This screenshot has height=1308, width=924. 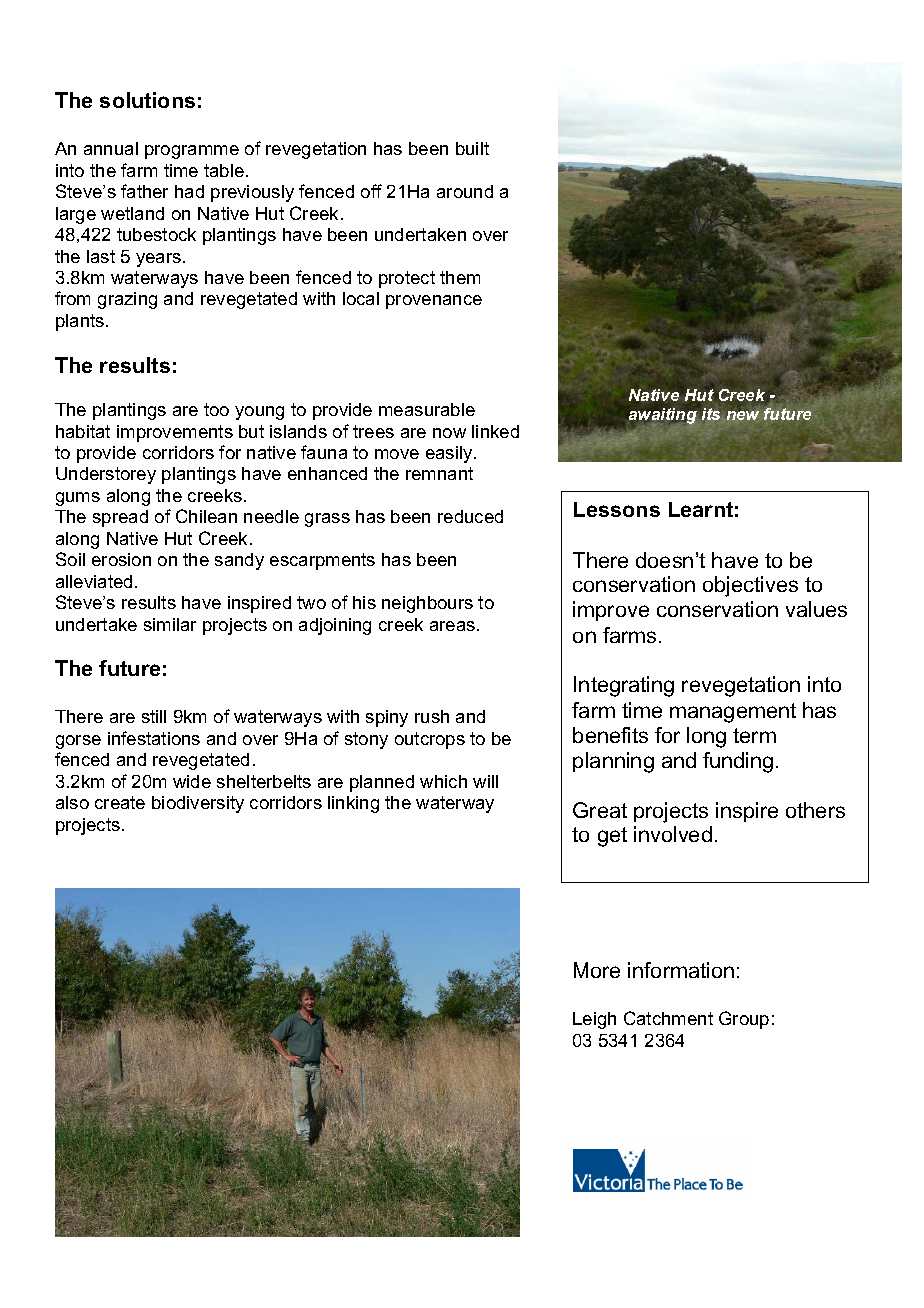 I want to click on around, so click(x=465, y=191).
